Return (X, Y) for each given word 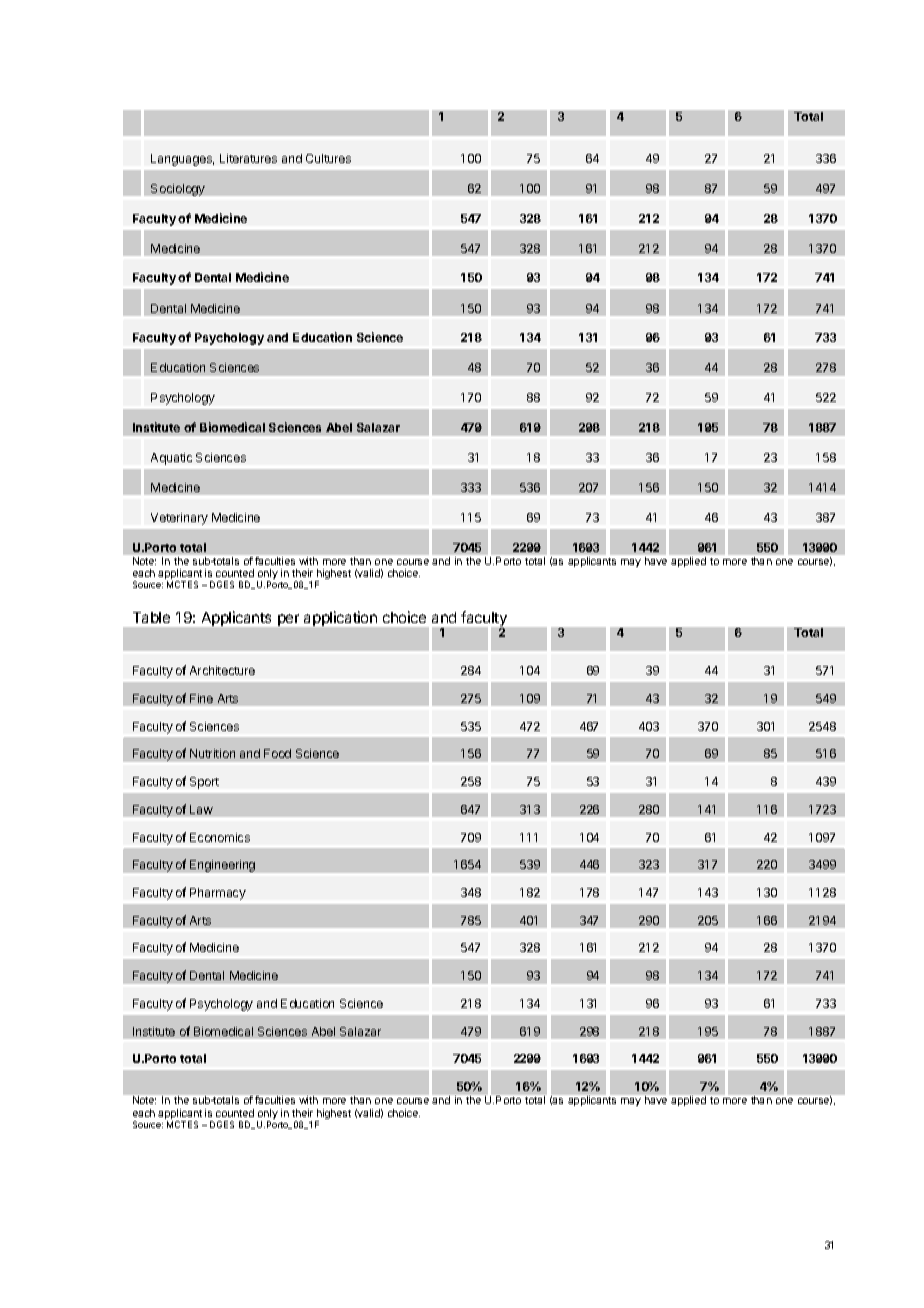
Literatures (248, 158)
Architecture (222, 670)
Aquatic (171, 459)
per (288, 620)
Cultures (328, 158)
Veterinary (179, 519)
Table (151, 617)
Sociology (178, 190)
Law (201, 809)
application (340, 618)
